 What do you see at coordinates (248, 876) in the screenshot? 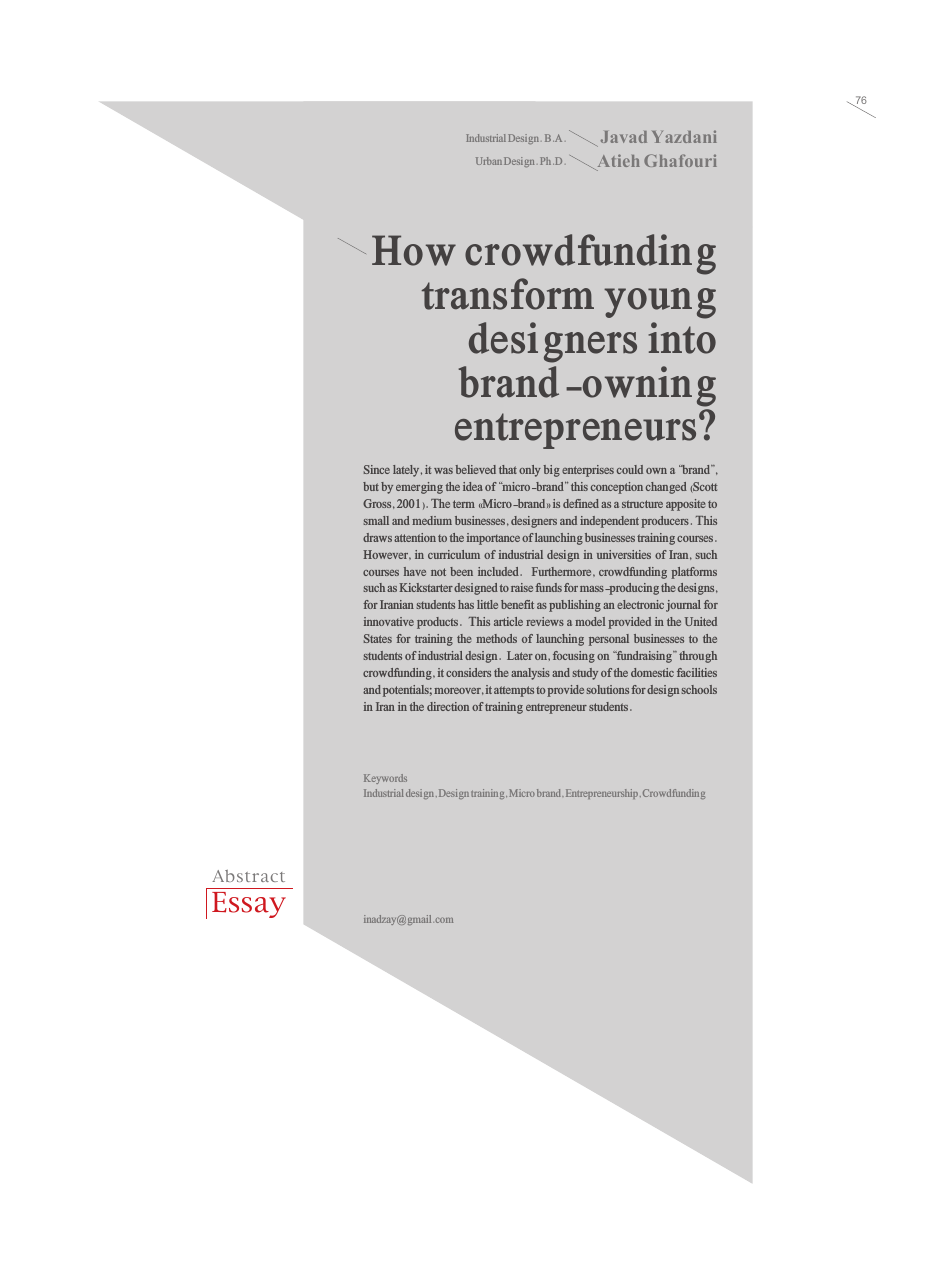
I see `Abstract` at bounding box center [248, 876].
